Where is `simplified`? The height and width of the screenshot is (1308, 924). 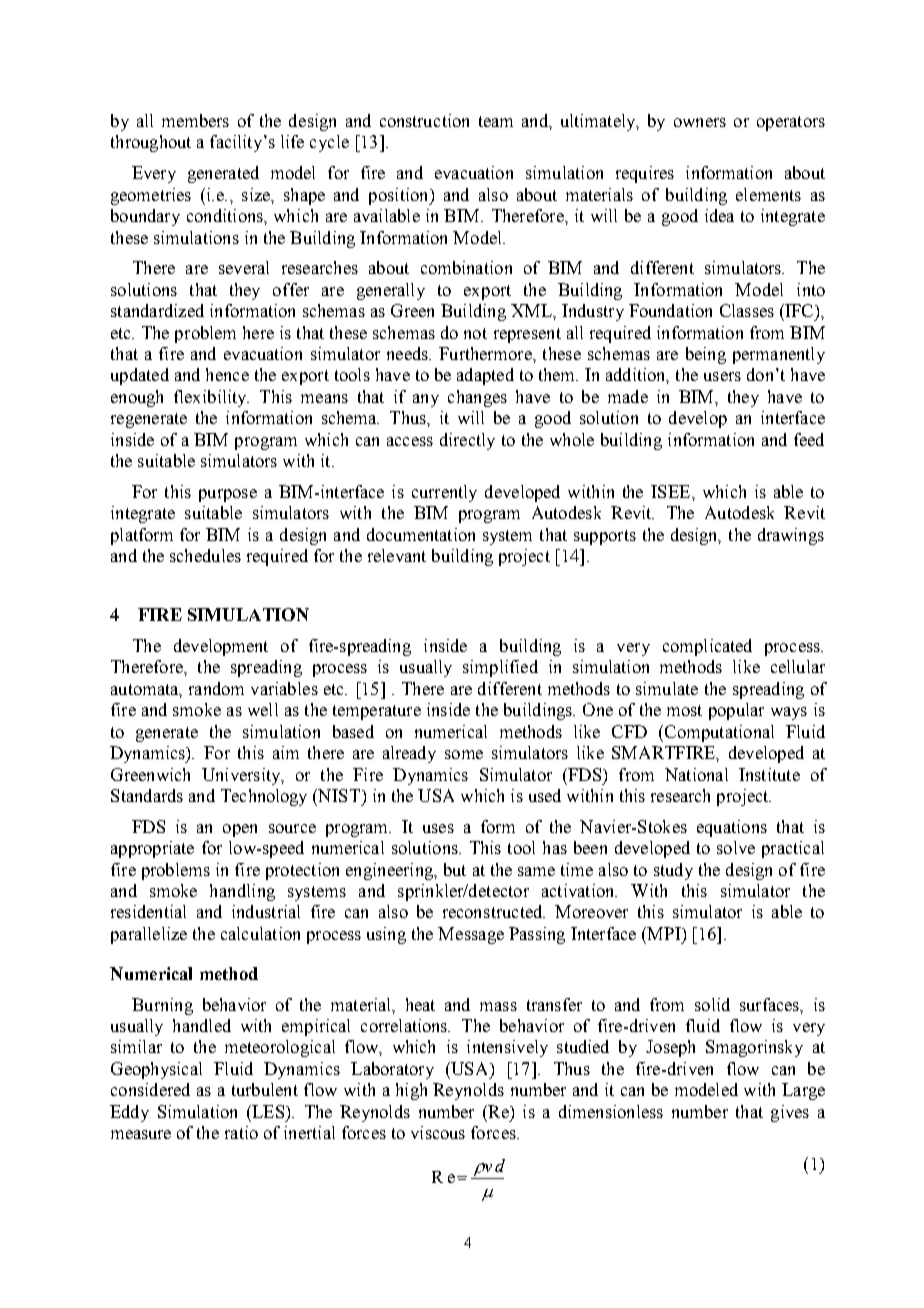
simplified is located at coordinates (500, 668).
